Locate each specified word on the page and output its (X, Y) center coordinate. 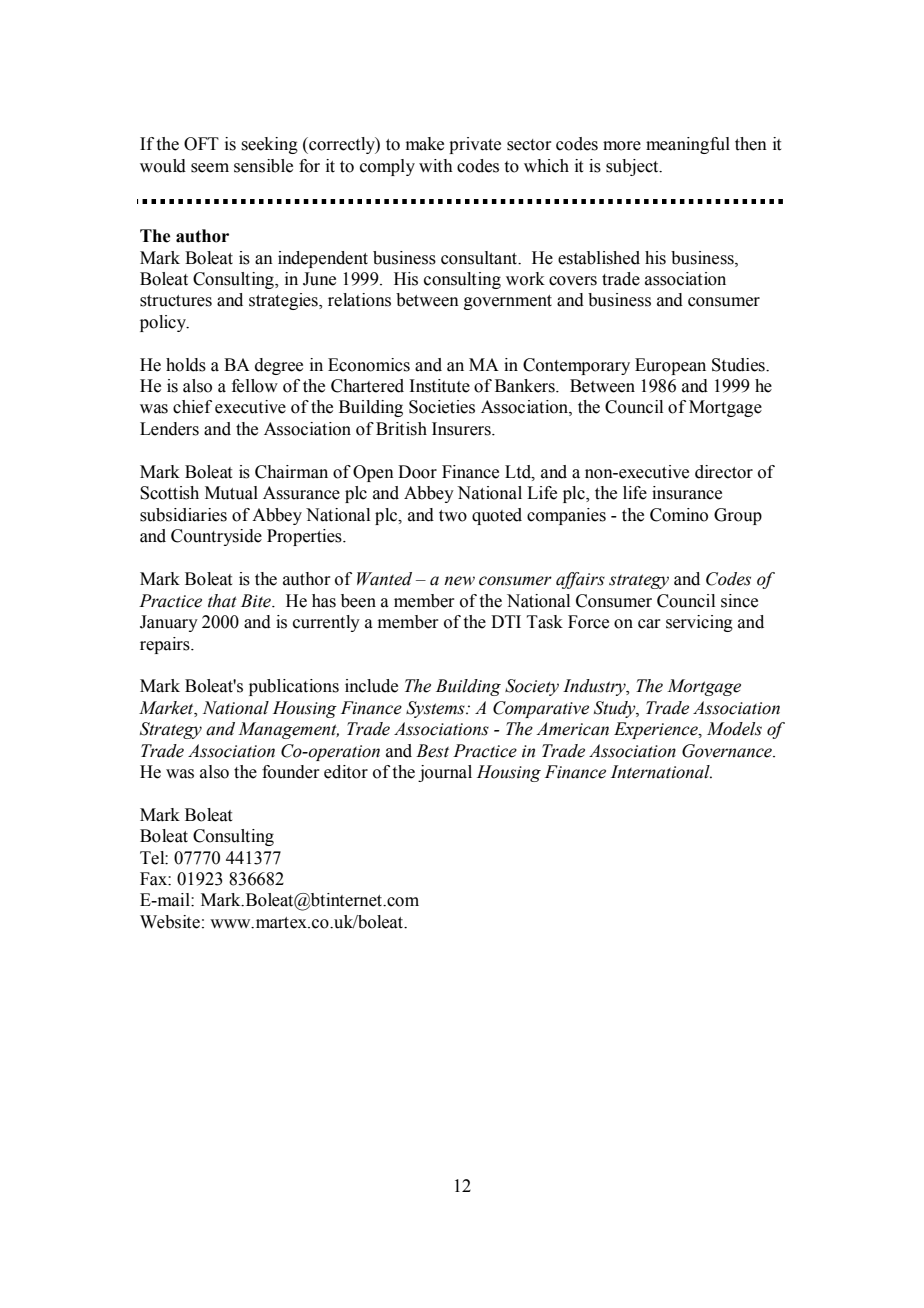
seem (210, 168)
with (436, 166)
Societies (442, 407)
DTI (506, 621)
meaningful (688, 145)
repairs (166, 645)
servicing (699, 623)
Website (170, 922)
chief (192, 407)
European (670, 366)
